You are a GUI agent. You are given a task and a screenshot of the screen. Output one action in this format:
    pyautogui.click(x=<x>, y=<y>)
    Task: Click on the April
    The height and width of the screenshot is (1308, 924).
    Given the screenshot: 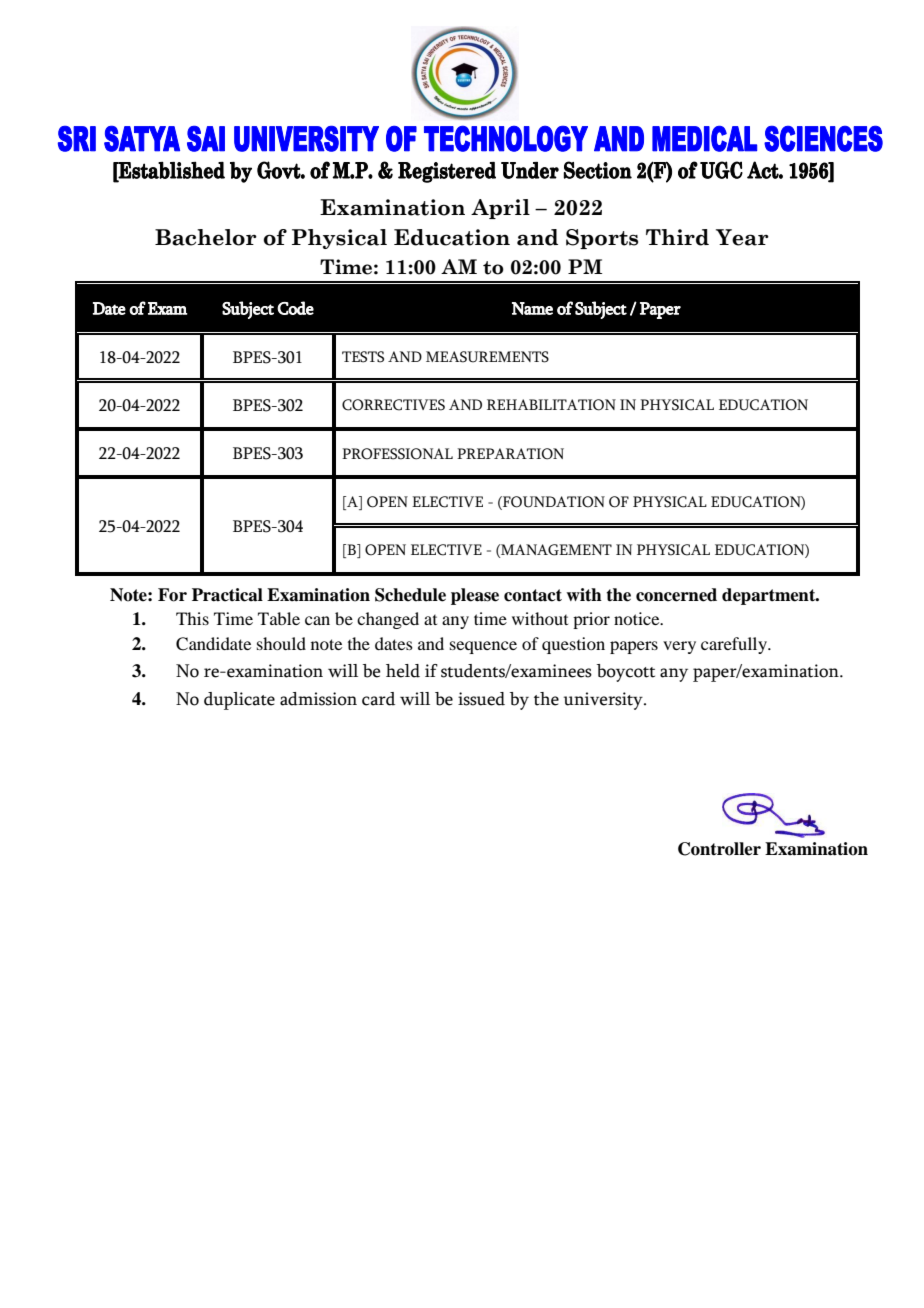 What is the action you would take?
    pyautogui.click(x=500, y=209)
